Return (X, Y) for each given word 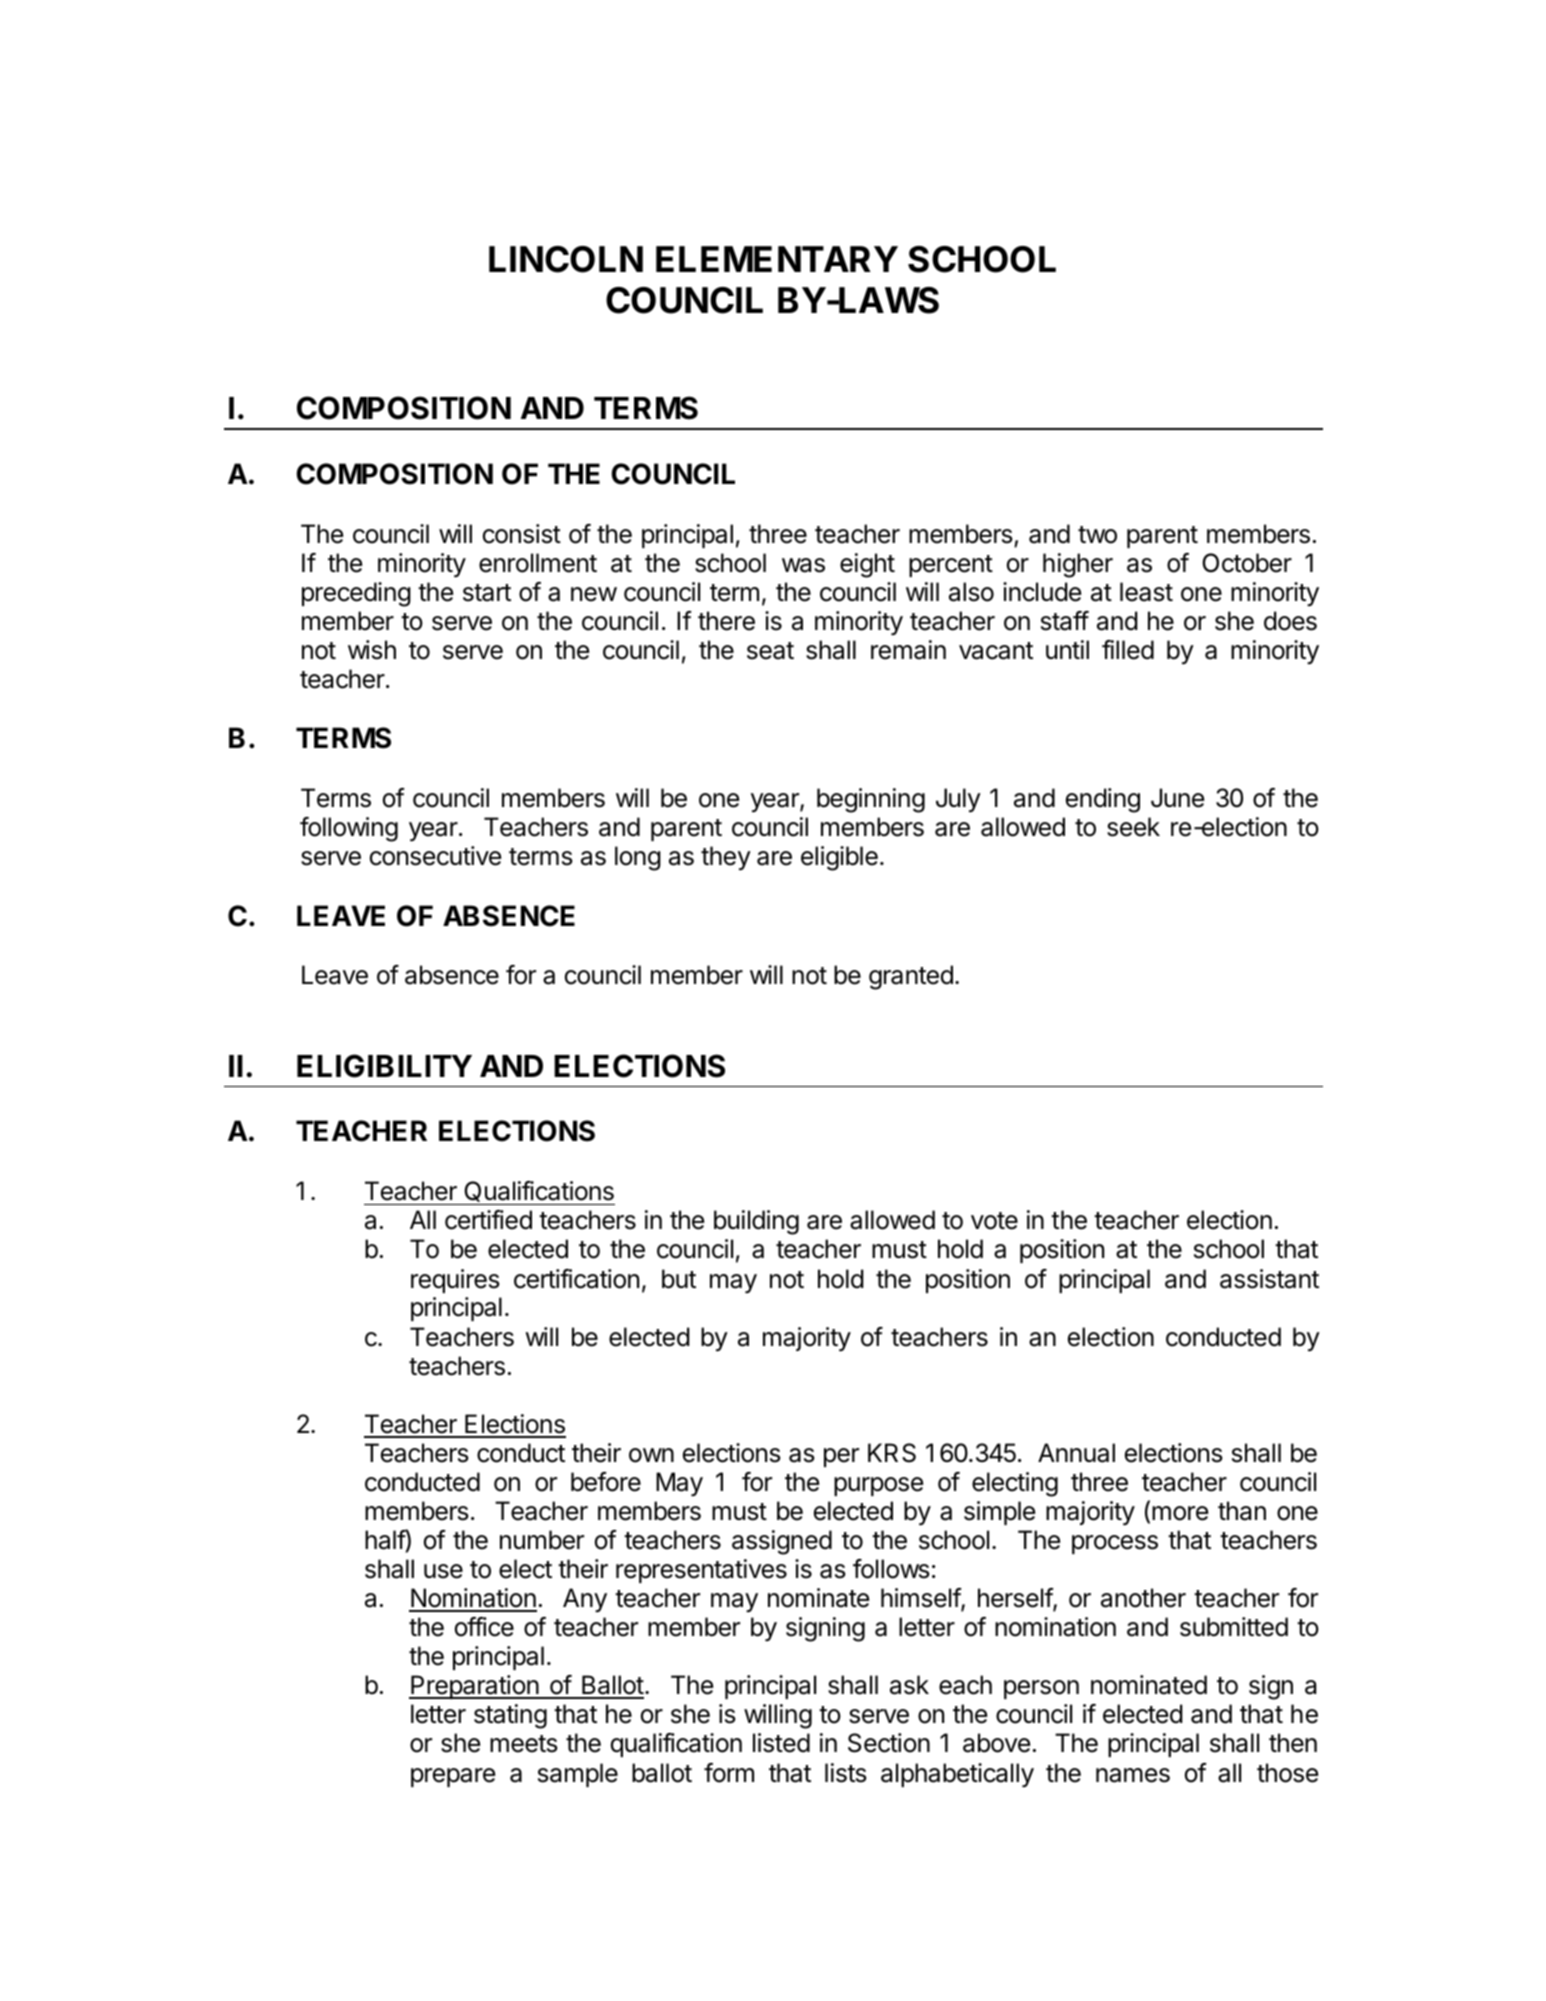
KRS (892, 1453)
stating (510, 1716)
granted (911, 977)
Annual (1076, 1453)
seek (1133, 827)
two (1097, 535)
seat (770, 651)
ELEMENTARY (777, 259)
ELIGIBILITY (384, 1066)
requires (455, 1281)
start (487, 593)
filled (1128, 650)
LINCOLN (566, 259)
